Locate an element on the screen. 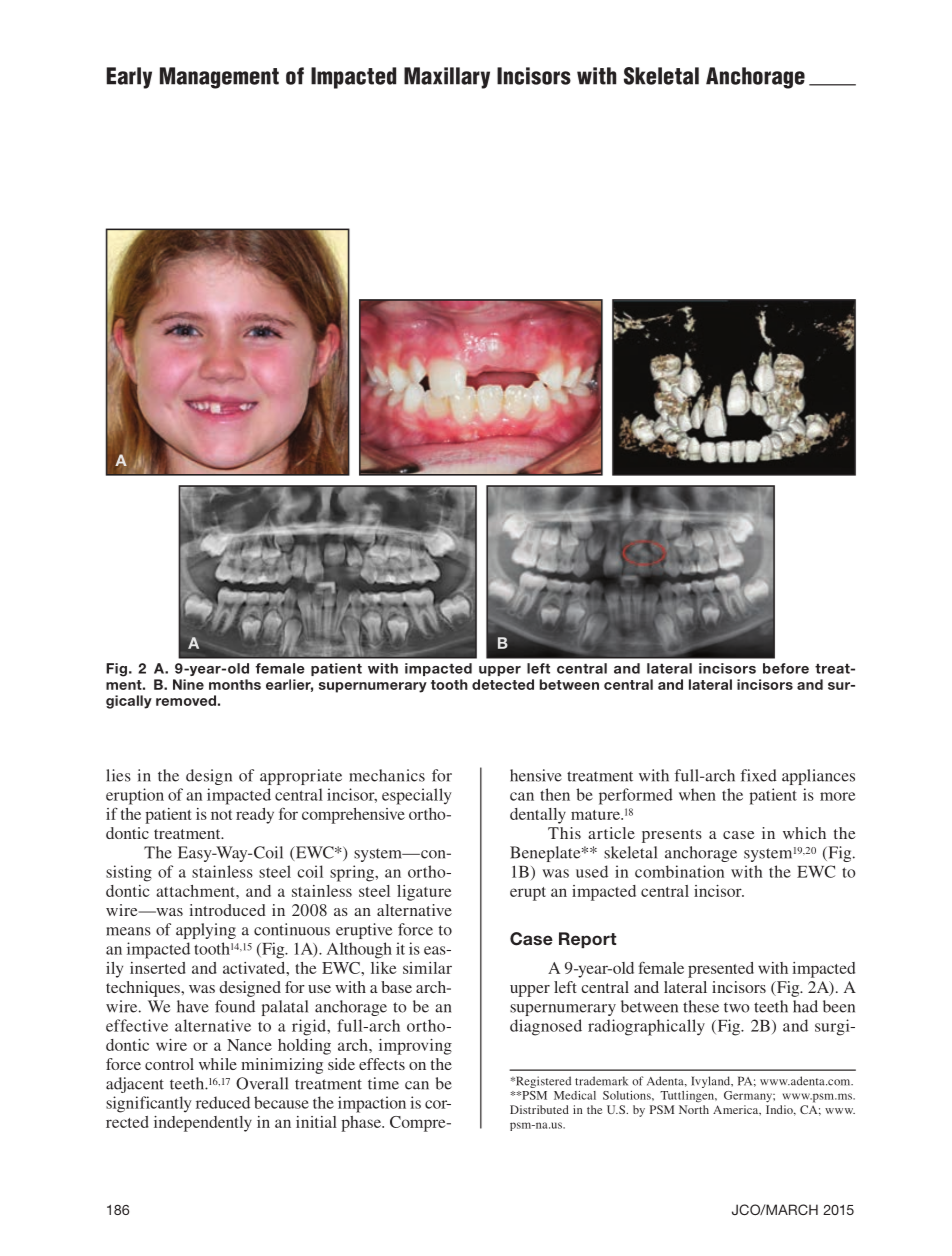  before is located at coordinates (786, 668).
